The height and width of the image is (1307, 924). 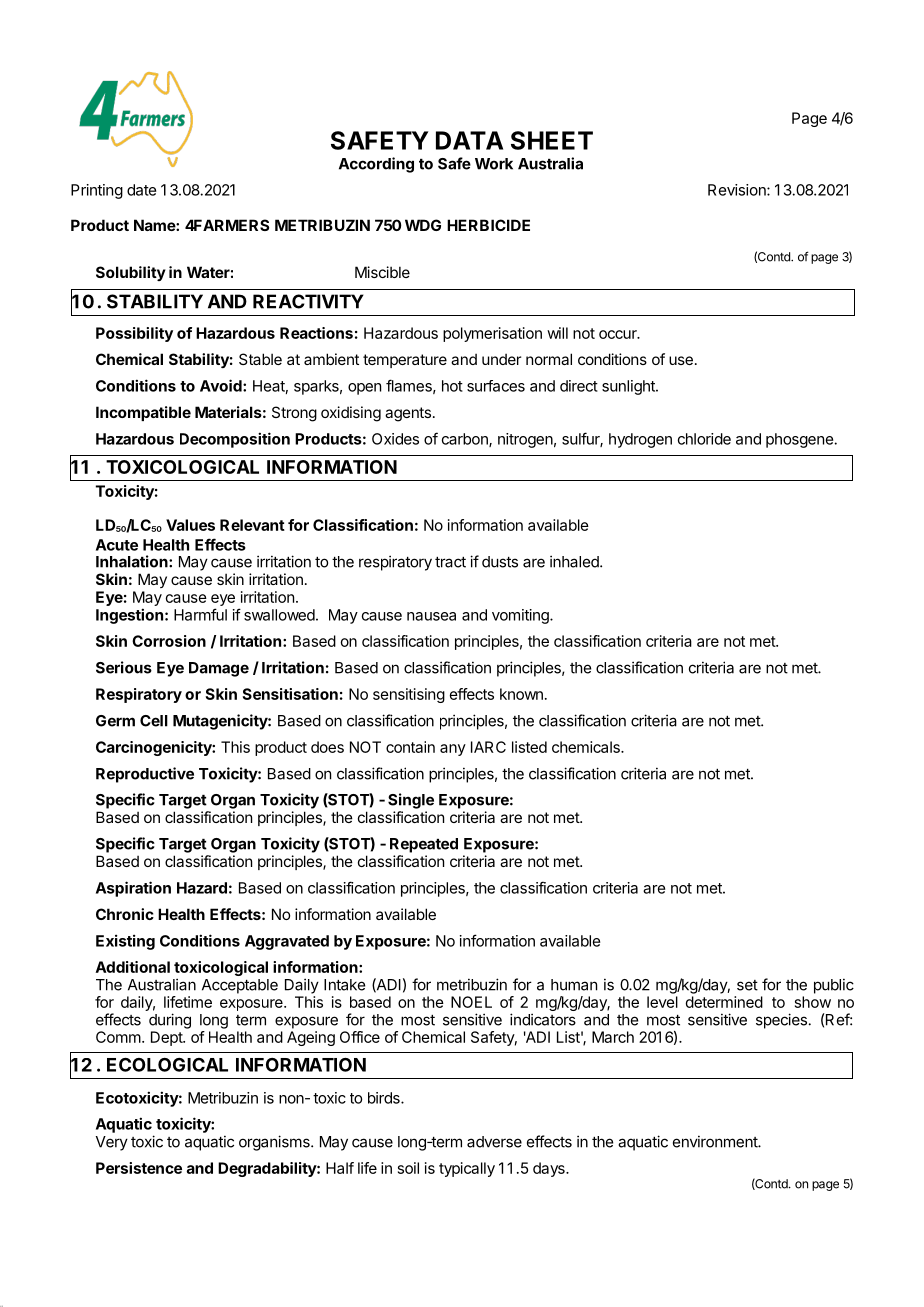 I want to click on set, so click(x=747, y=985).
